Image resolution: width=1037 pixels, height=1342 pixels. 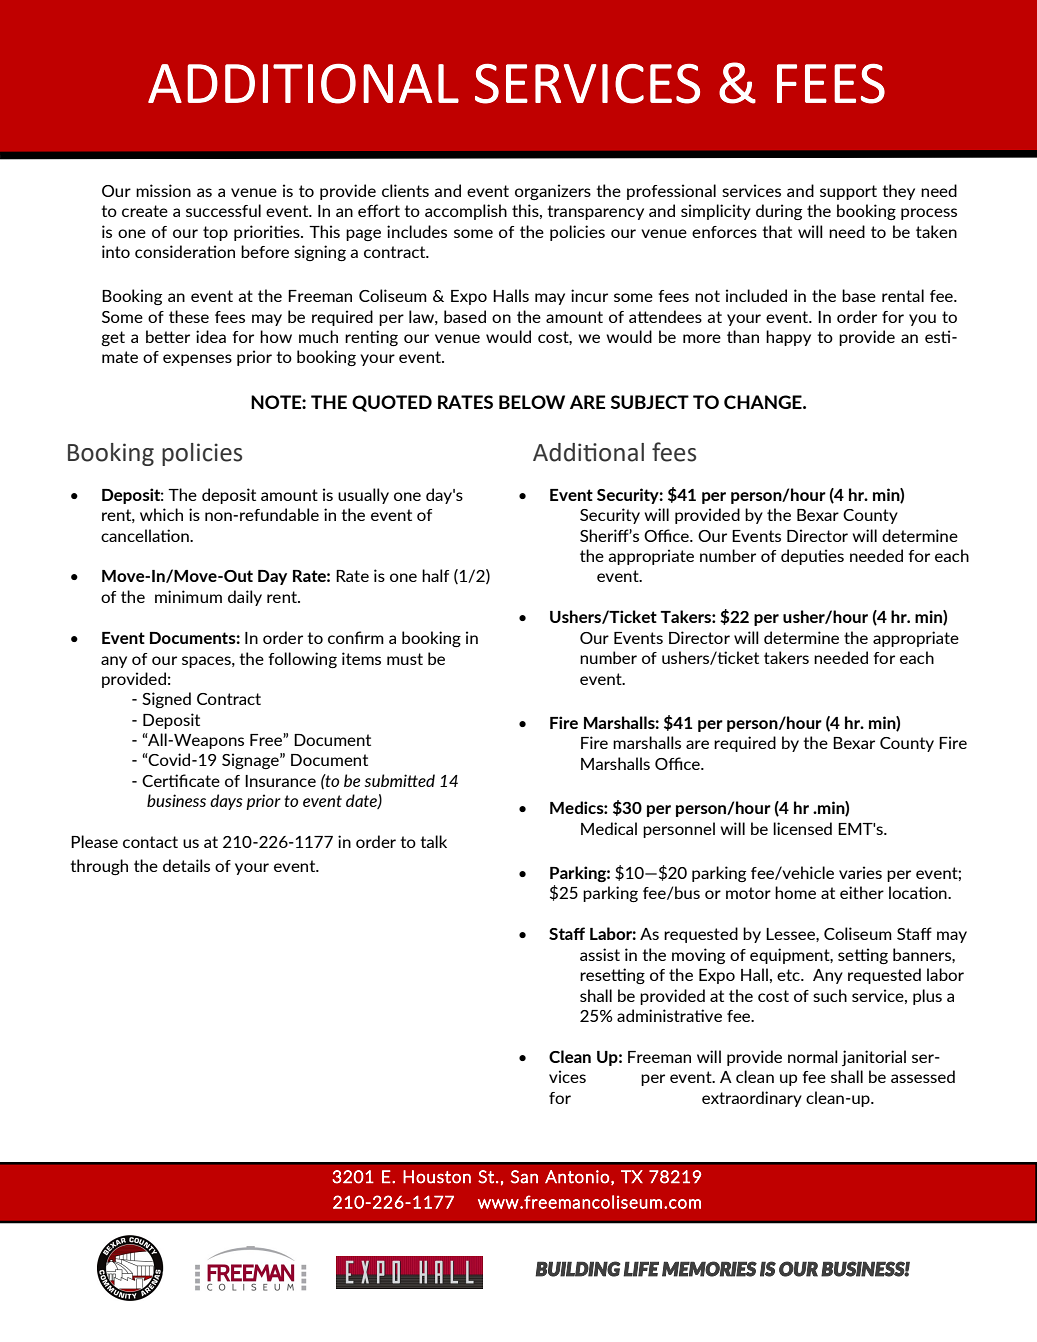 I want to click on MEMORIES, so click(x=709, y=1269).
